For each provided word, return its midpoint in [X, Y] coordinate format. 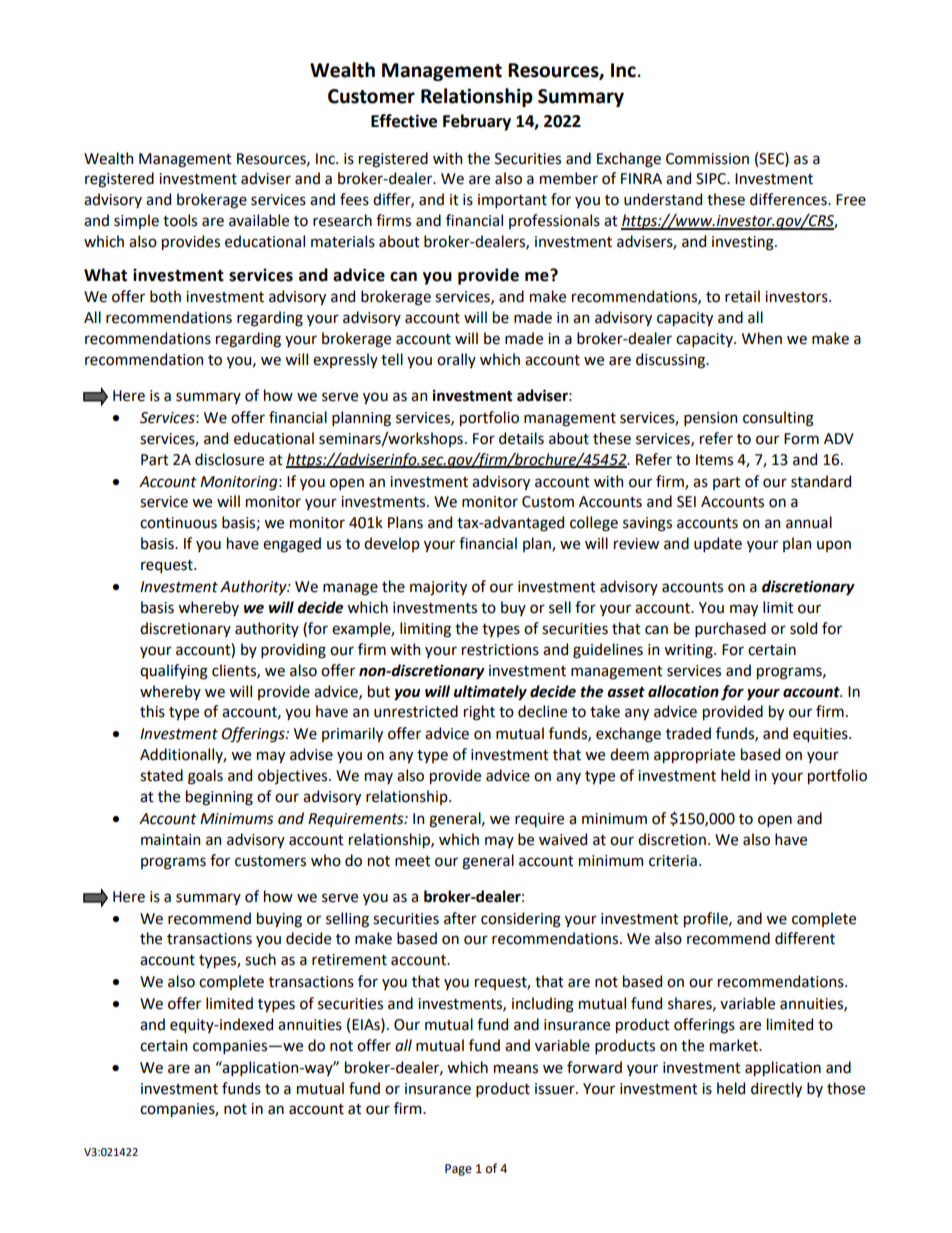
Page [458, 1170]
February [477, 122]
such [260, 959]
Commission [707, 159]
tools [180, 220]
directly [776, 1089]
